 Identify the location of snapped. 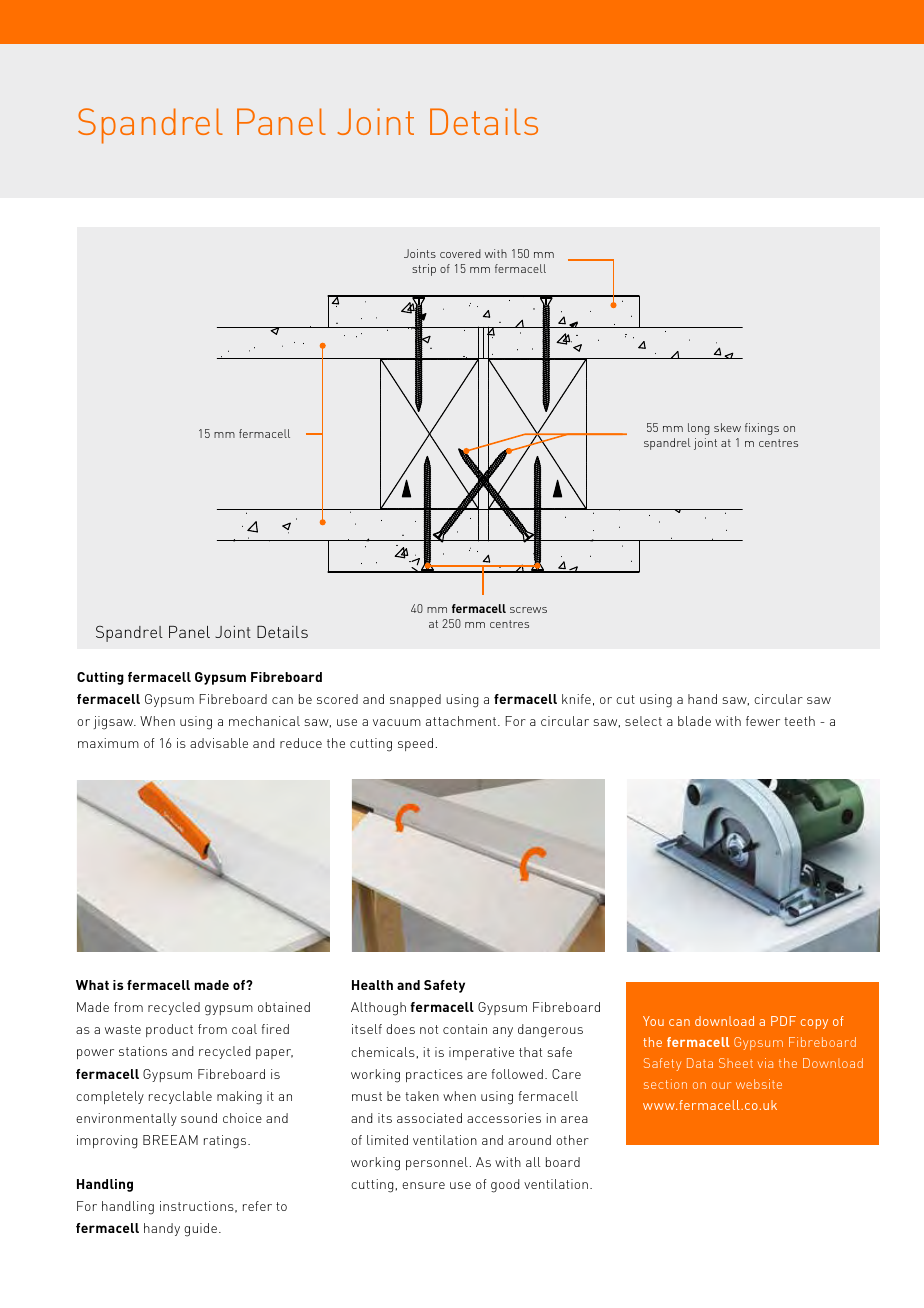
(415, 700).
